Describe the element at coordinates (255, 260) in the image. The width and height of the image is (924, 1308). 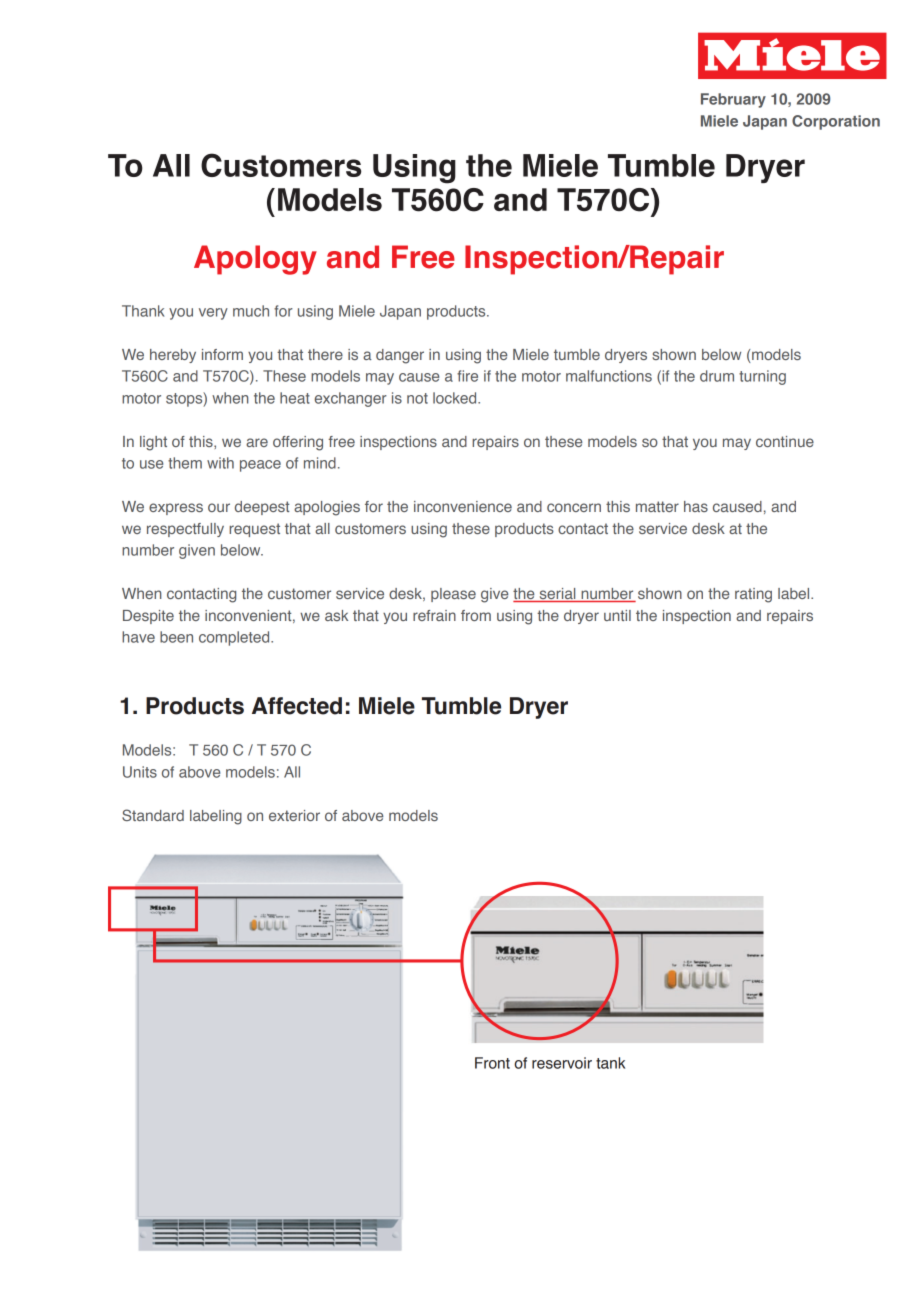
I see `Apology` at that location.
